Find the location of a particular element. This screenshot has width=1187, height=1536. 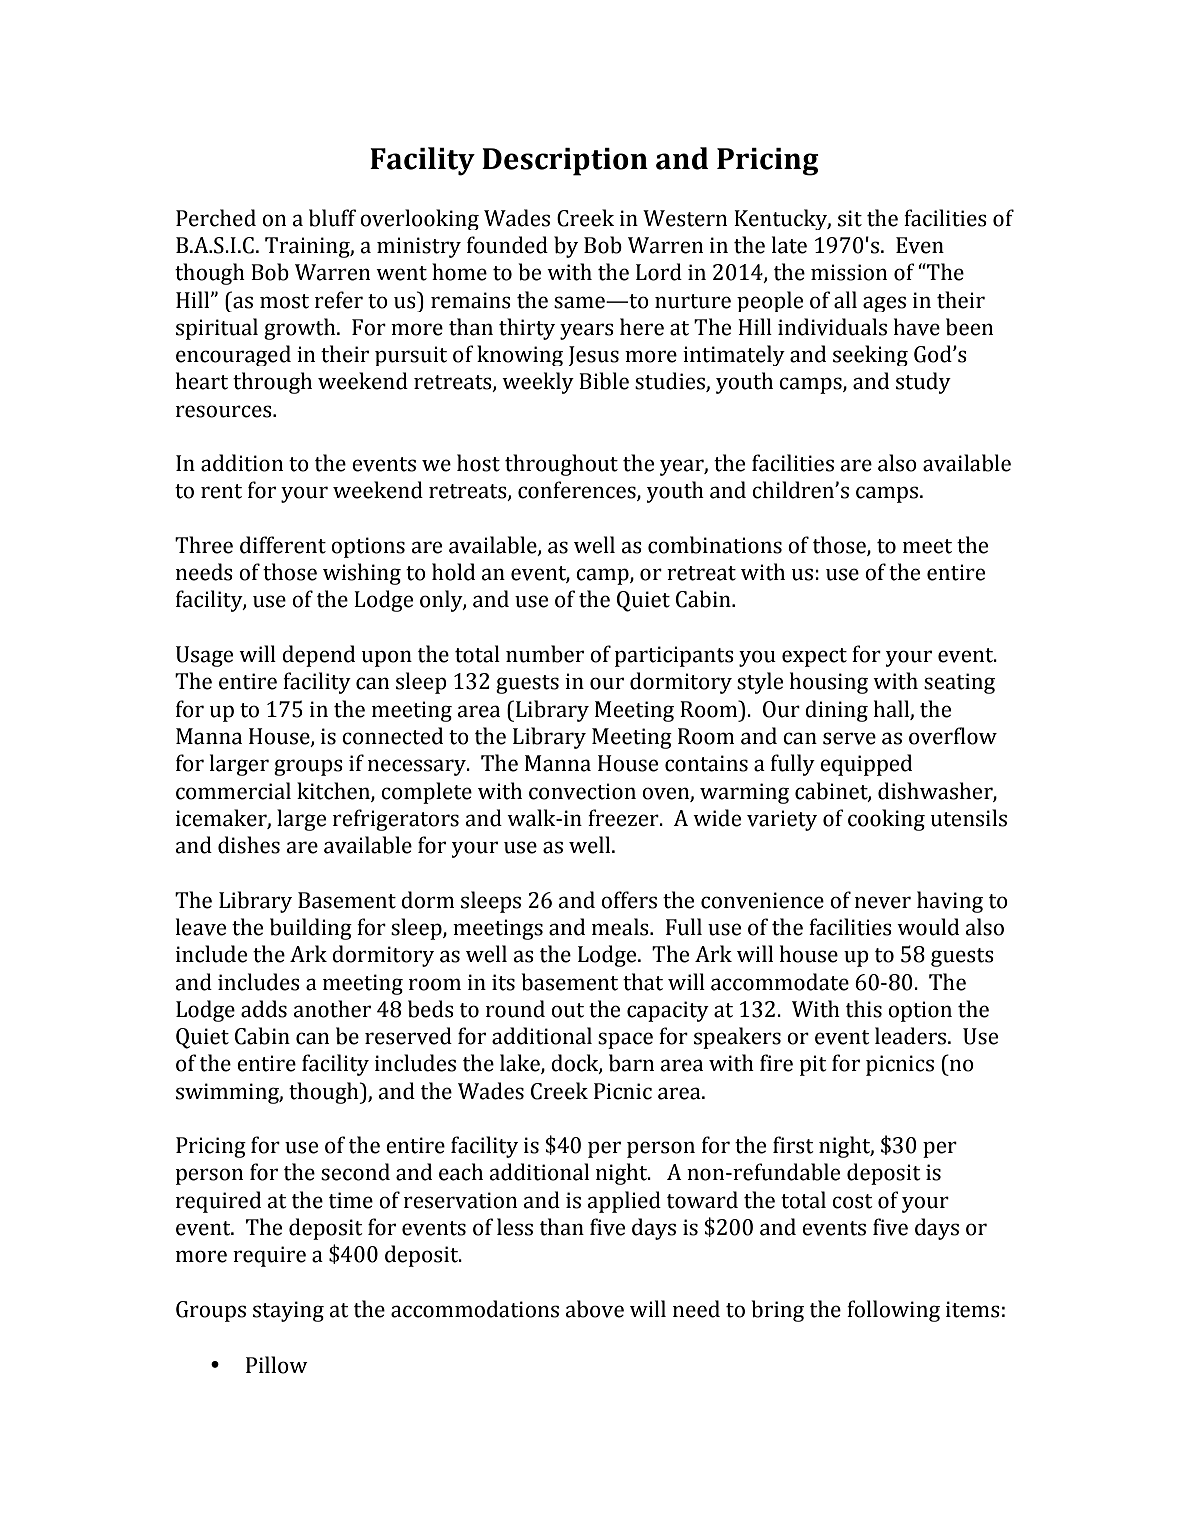

staying is located at coordinates (288, 1311).
